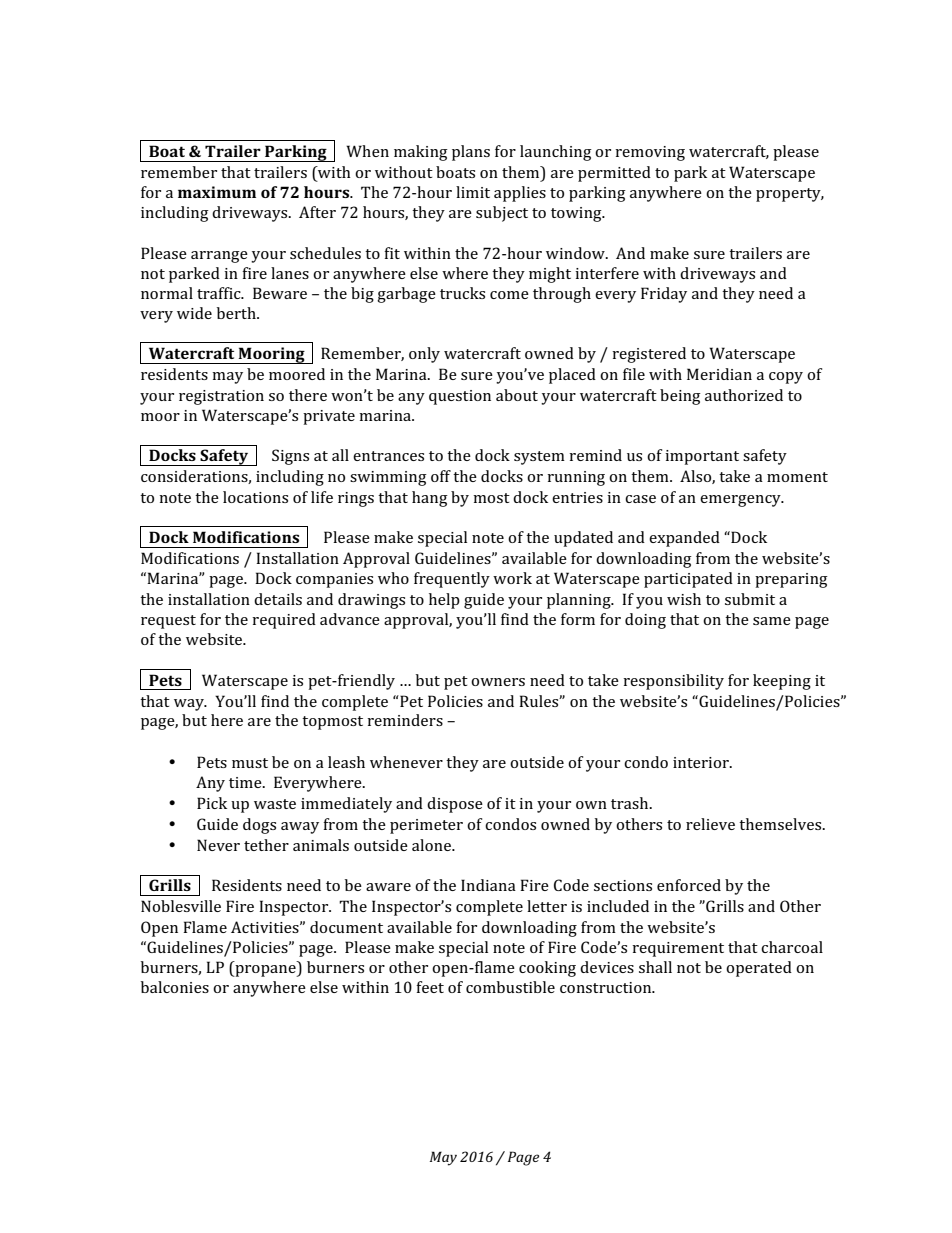  What do you see at coordinates (702, 762) in the image?
I see `interior` at bounding box center [702, 762].
